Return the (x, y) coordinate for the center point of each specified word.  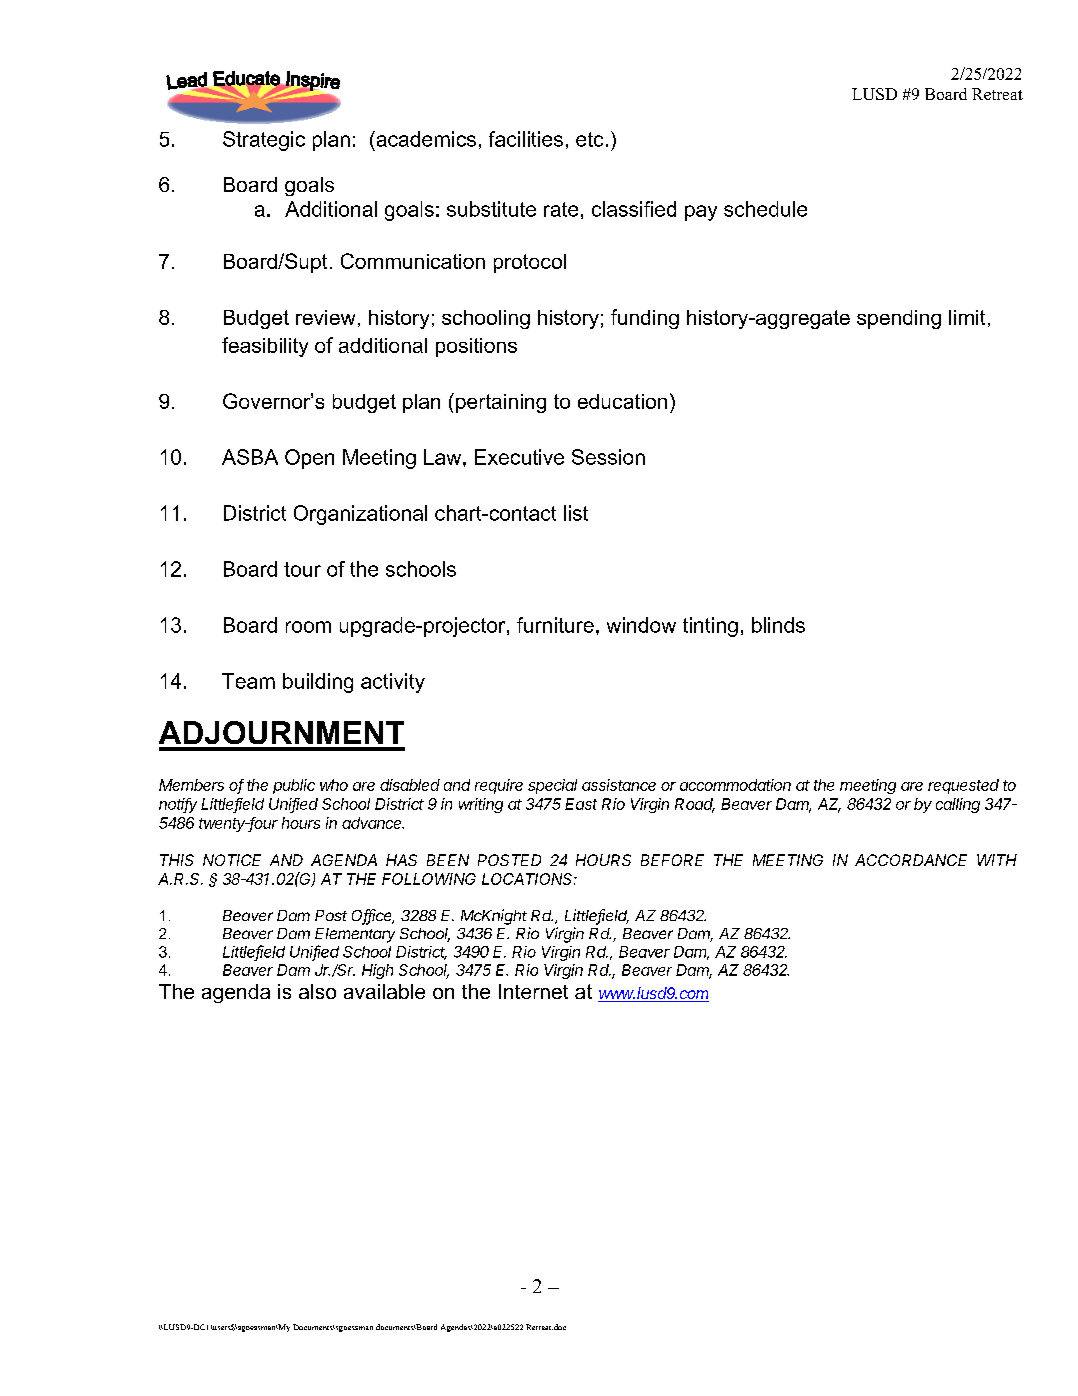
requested (963, 786)
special (552, 786)
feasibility (265, 347)
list (576, 513)
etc (589, 139)
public (294, 786)
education (622, 401)
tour (302, 569)
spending (899, 319)
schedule (765, 209)
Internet (533, 991)
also (317, 991)
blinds (778, 625)
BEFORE (672, 860)
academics (425, 139)
